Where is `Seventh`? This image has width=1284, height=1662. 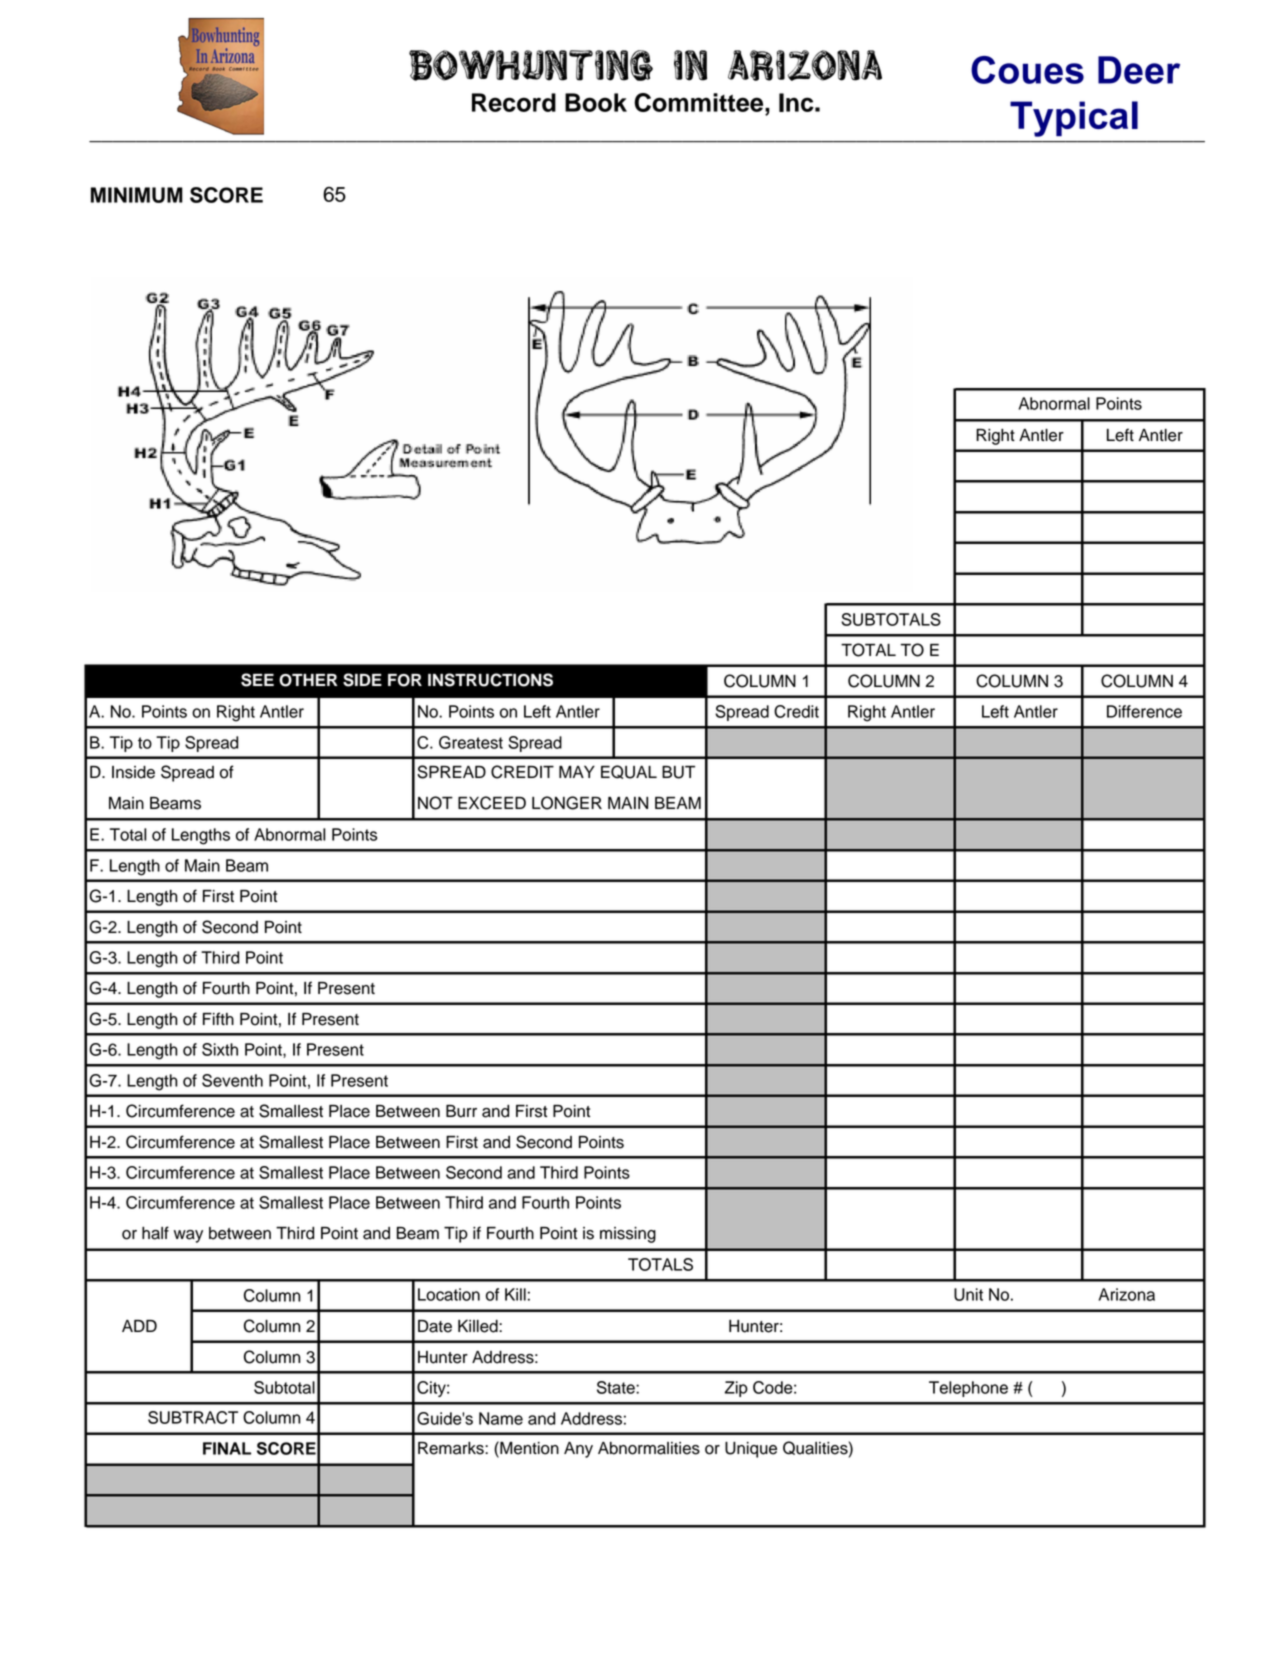 Seventh is located at coordinates (232, 1080).
